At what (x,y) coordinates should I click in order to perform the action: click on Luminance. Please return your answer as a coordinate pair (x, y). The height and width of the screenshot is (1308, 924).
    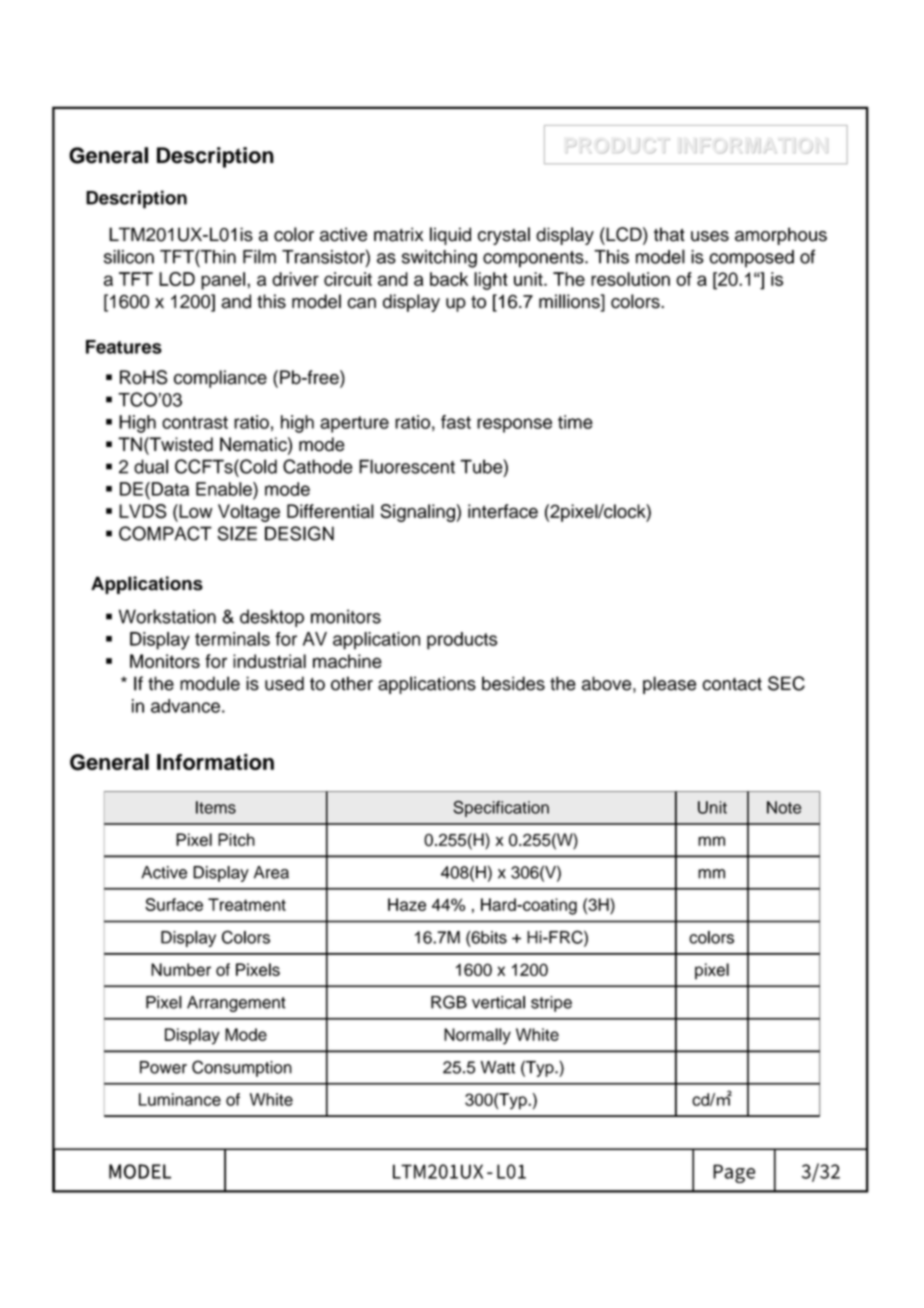
    Looking at the image, I should click on (180, 1099).
